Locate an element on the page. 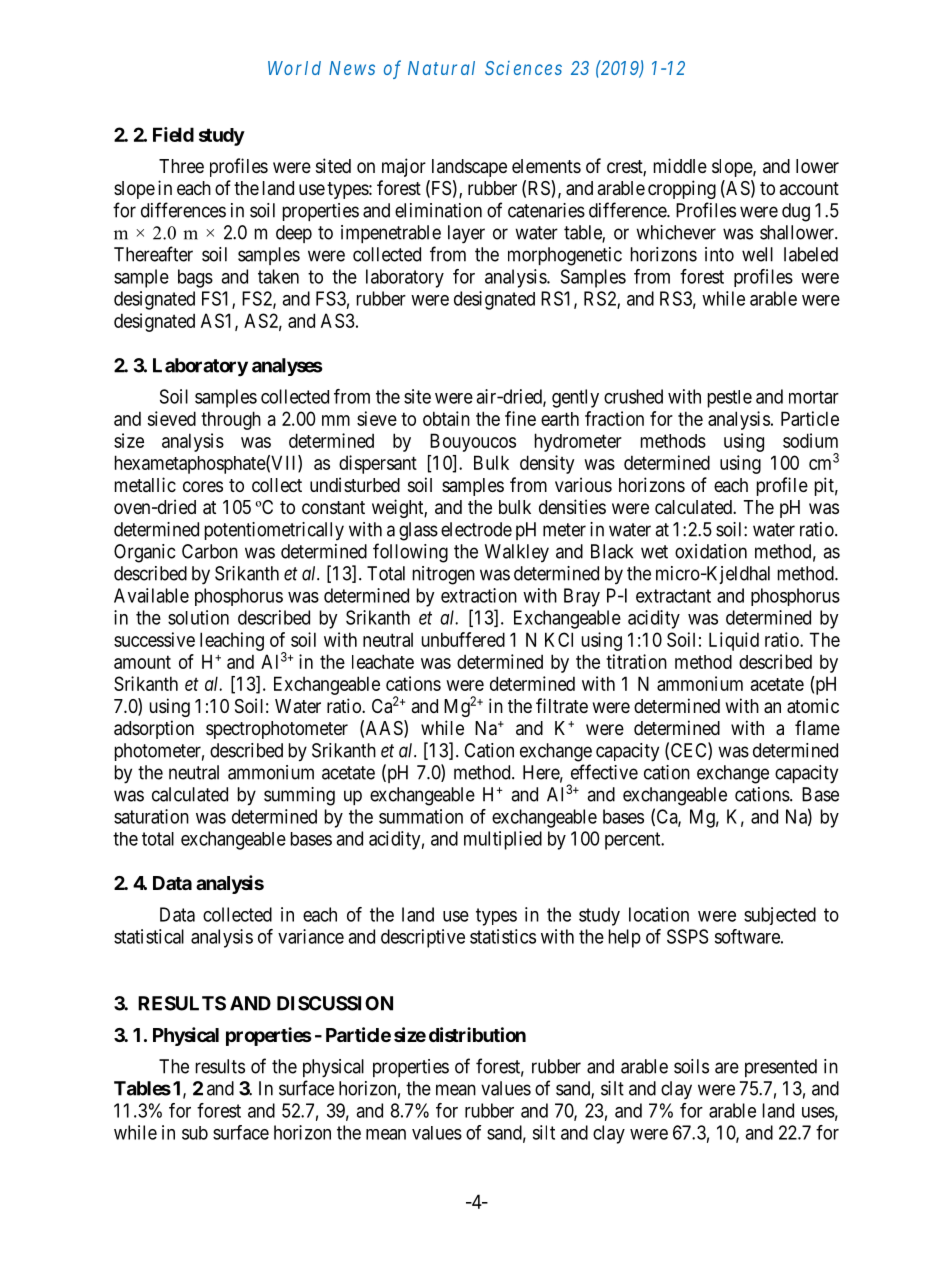 The height and width of the page is (1271, 952). DISCUSSION is located at coordinates (335, 1003).
